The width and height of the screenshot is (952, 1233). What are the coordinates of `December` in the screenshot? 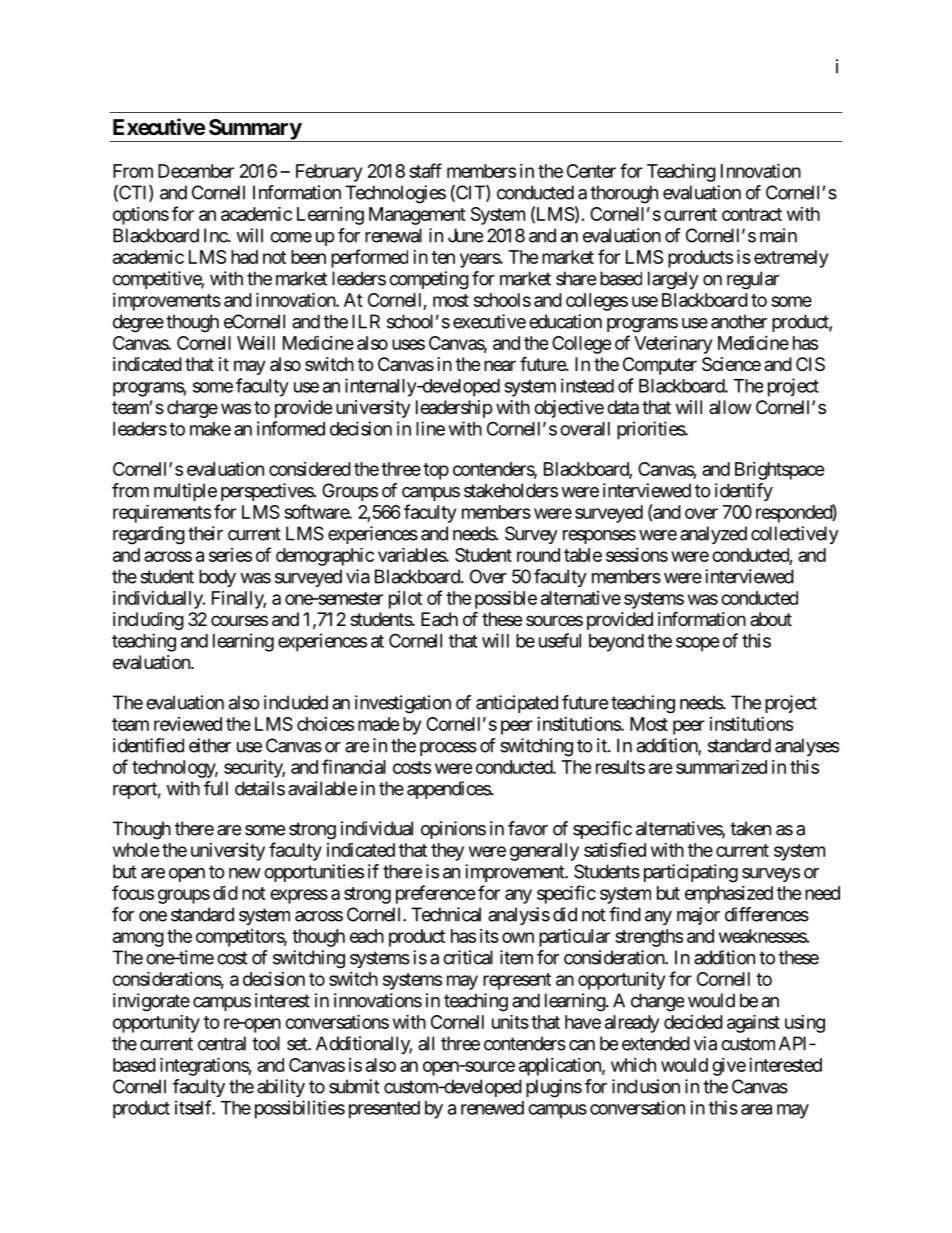 It's located at (196, 171).
